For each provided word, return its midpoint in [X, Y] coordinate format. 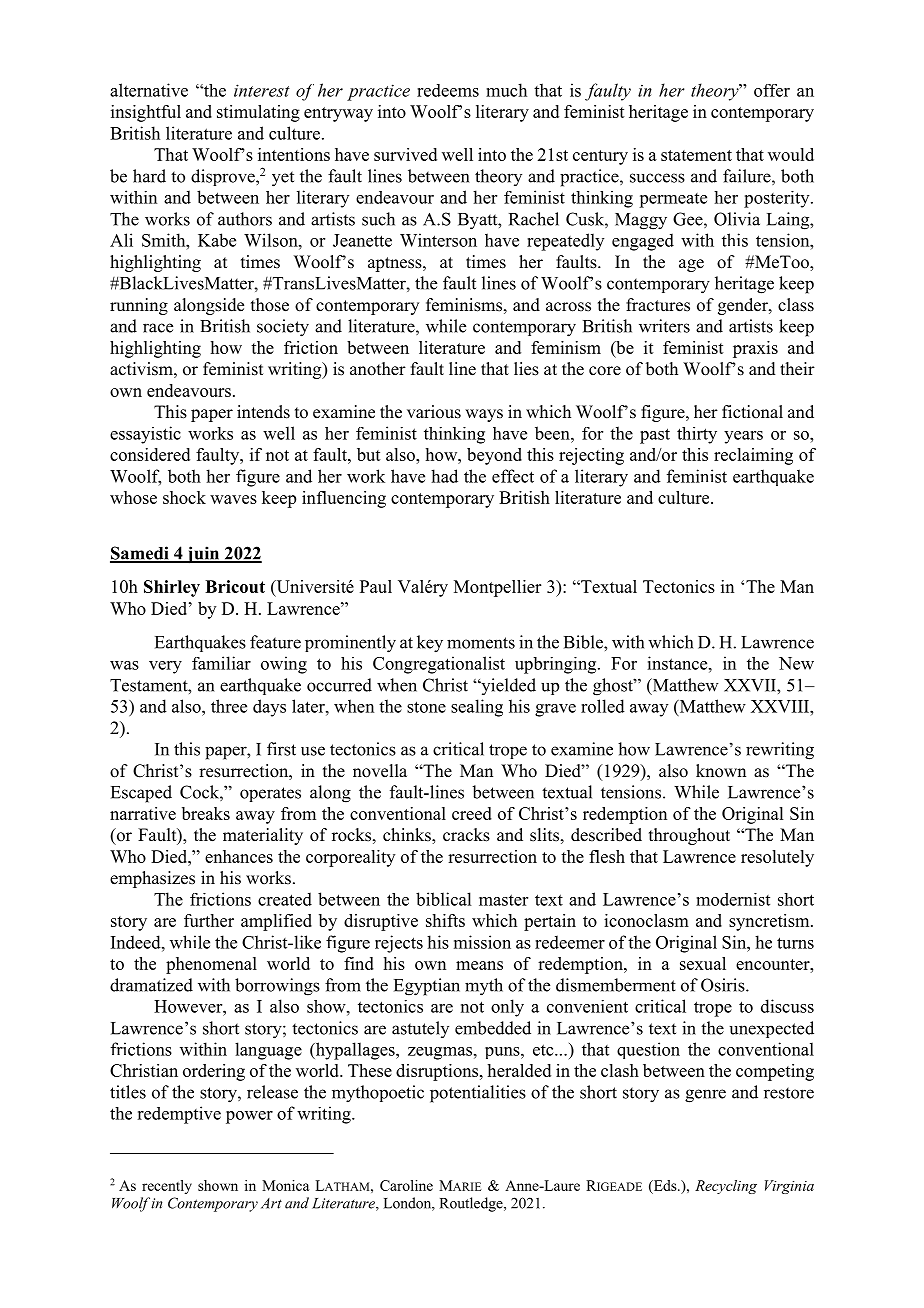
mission [482, 942]
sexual [703, 963]
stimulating [258, 113]
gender [744, 306]
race [158, 328]
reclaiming [753, 456]
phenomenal [211, 965]
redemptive [179, 1115]
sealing [477, 708]
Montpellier [497, 588]
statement [696, 155]
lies [526, 369]
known [721, 771]
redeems [448, 90]
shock [184, 497]
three [229, 706]
